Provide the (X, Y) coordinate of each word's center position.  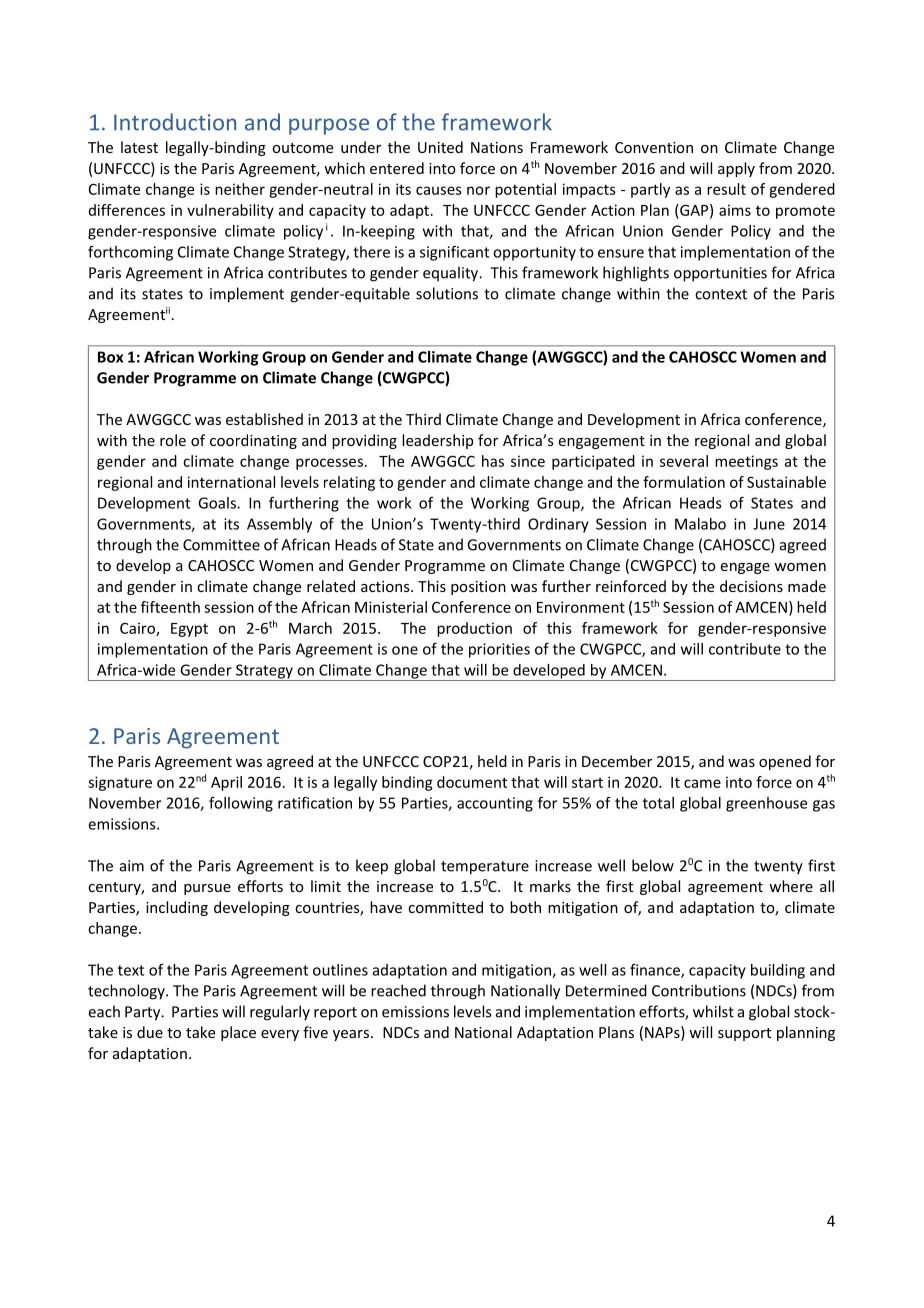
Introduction (175, 122)
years (351, 1035)
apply (736, 169)
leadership (437, 441)
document (472, 782)
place (238, 1033)
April (226, 783)
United (440, 147)
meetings (746, 462)
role (173, 440)
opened (785, 762)
